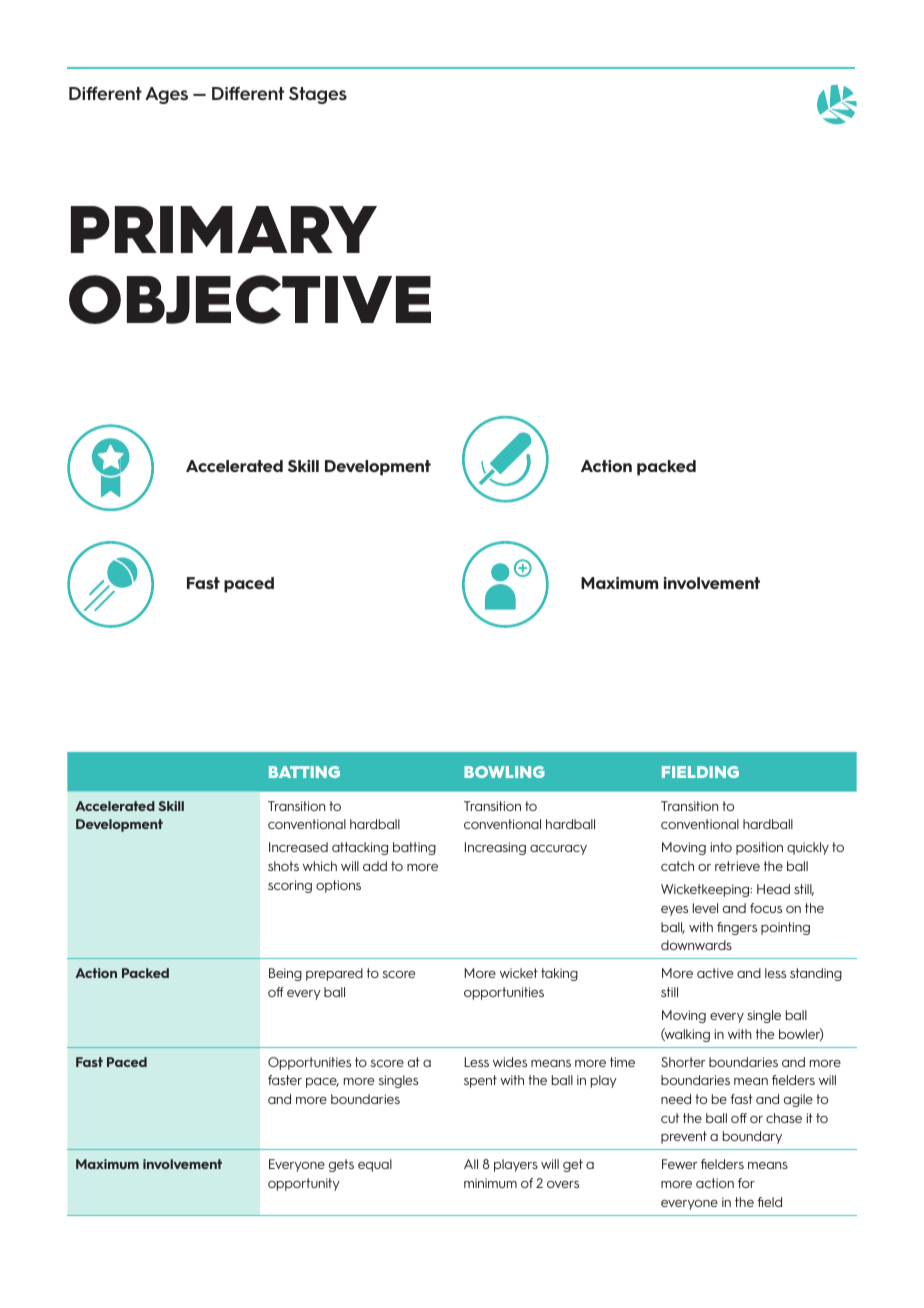 This screenshot has width=924, height=1308. Describe the element at coordinates (559, 974) in the screenshot. I see `taking` at that location.
